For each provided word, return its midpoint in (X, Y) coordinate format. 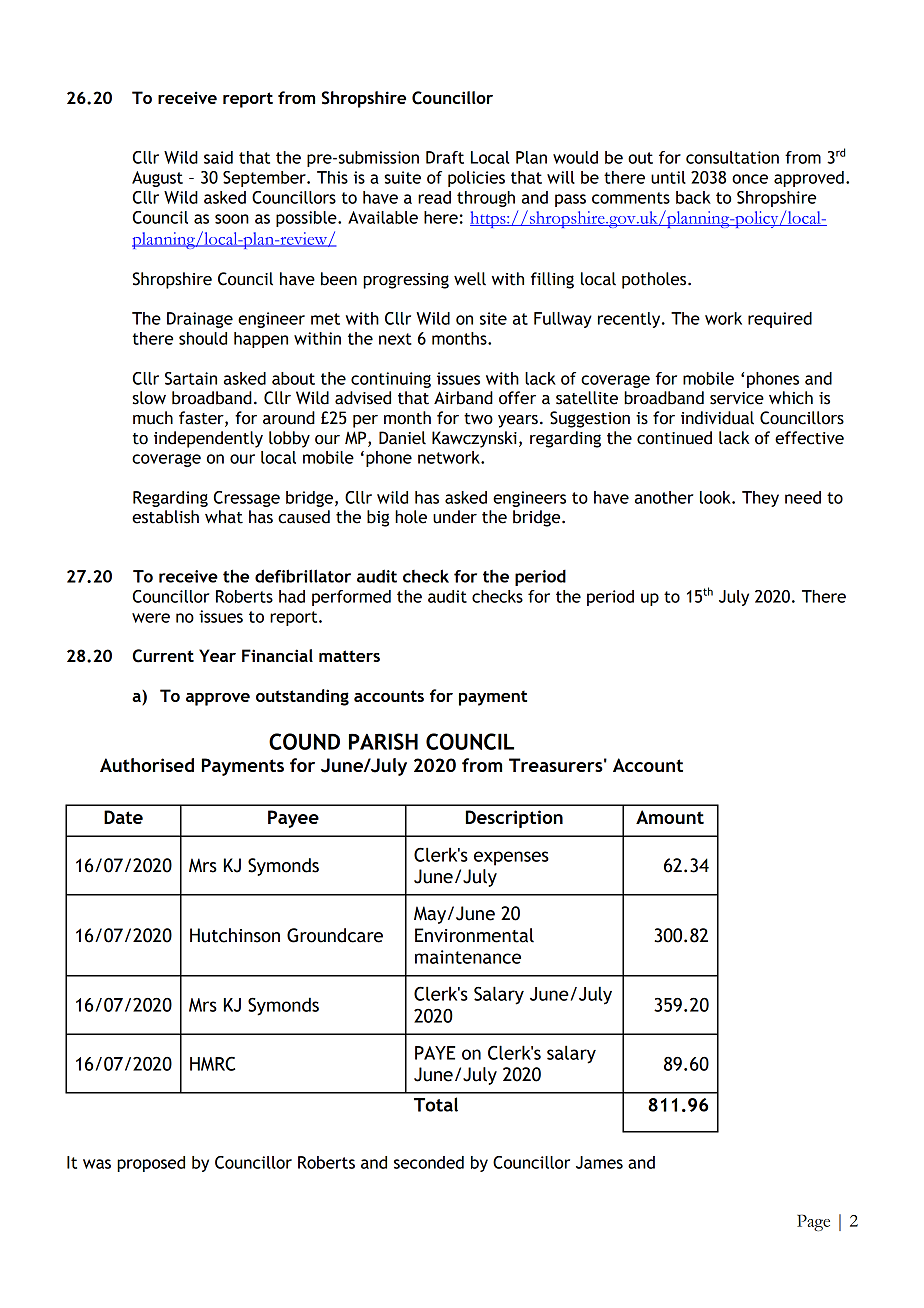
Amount (670, 817)
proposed (151, 1164)
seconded (429, 1162)
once (750, 179)
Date (123, 817)
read (434, 197)
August (157, 179)
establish (165, 517)
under (455, 517)
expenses (511, 858)
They (760, 499)
